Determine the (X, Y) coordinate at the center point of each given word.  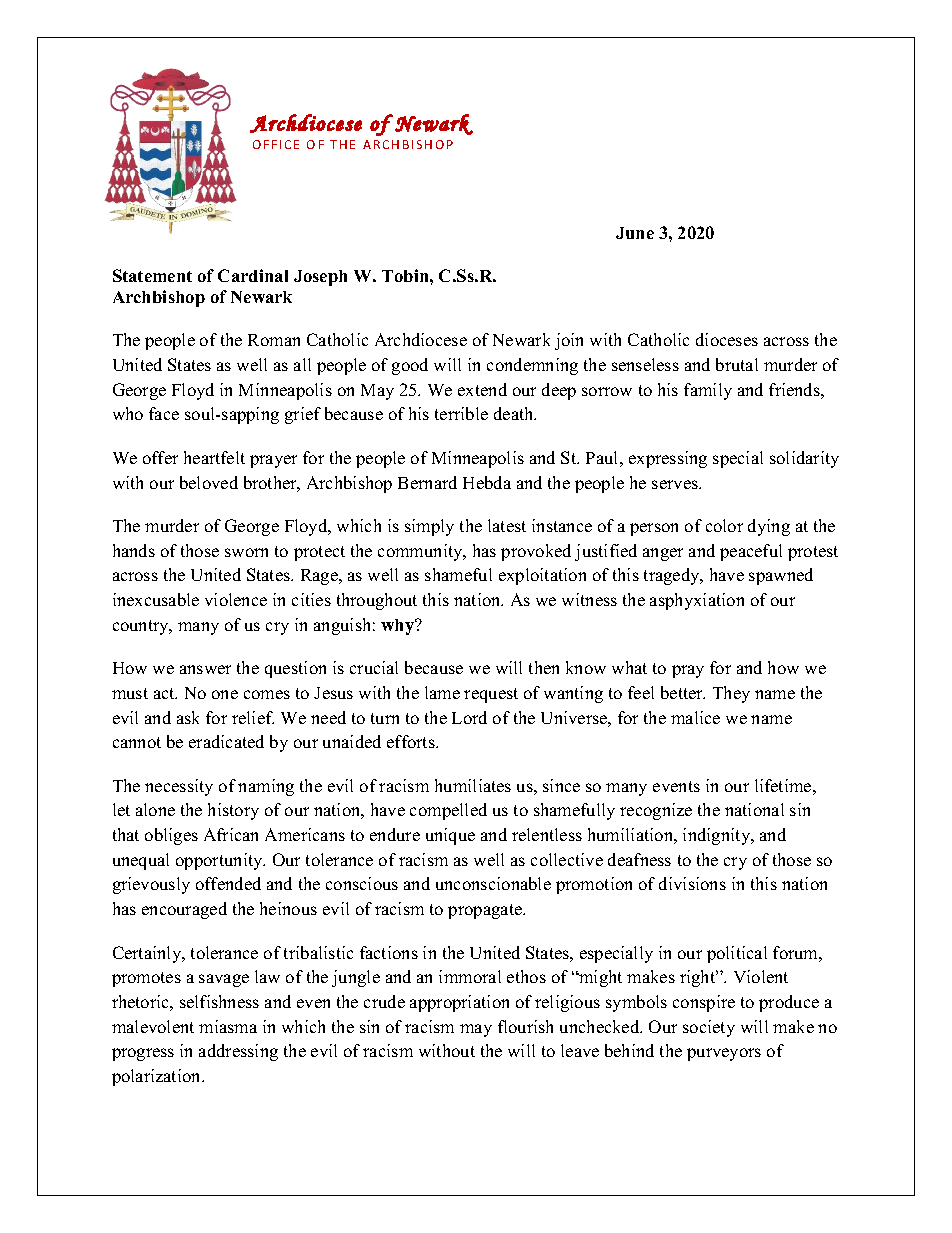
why (399, 627)
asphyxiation (697, 601)
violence (236, 599)
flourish (525, 1026)
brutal (737, 364)
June (635, 233)
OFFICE (276, 144)
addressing (238, 1052)
